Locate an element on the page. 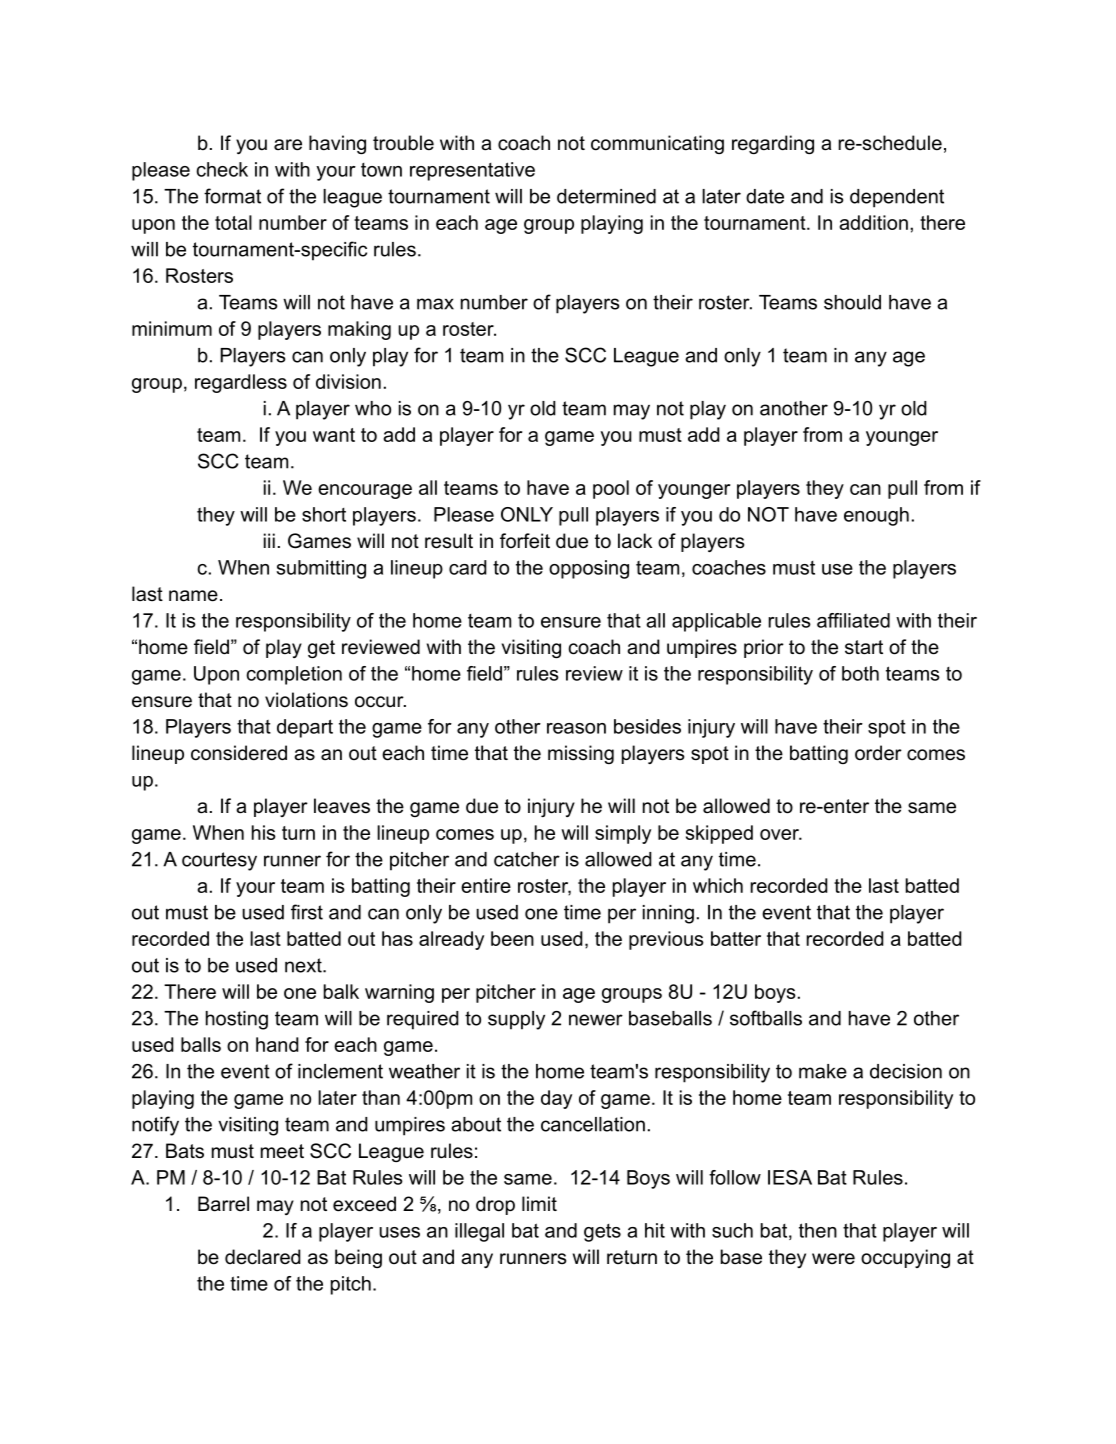 The width and height of the page is (1116, 1444). both is located at coordinates (860, 673).
